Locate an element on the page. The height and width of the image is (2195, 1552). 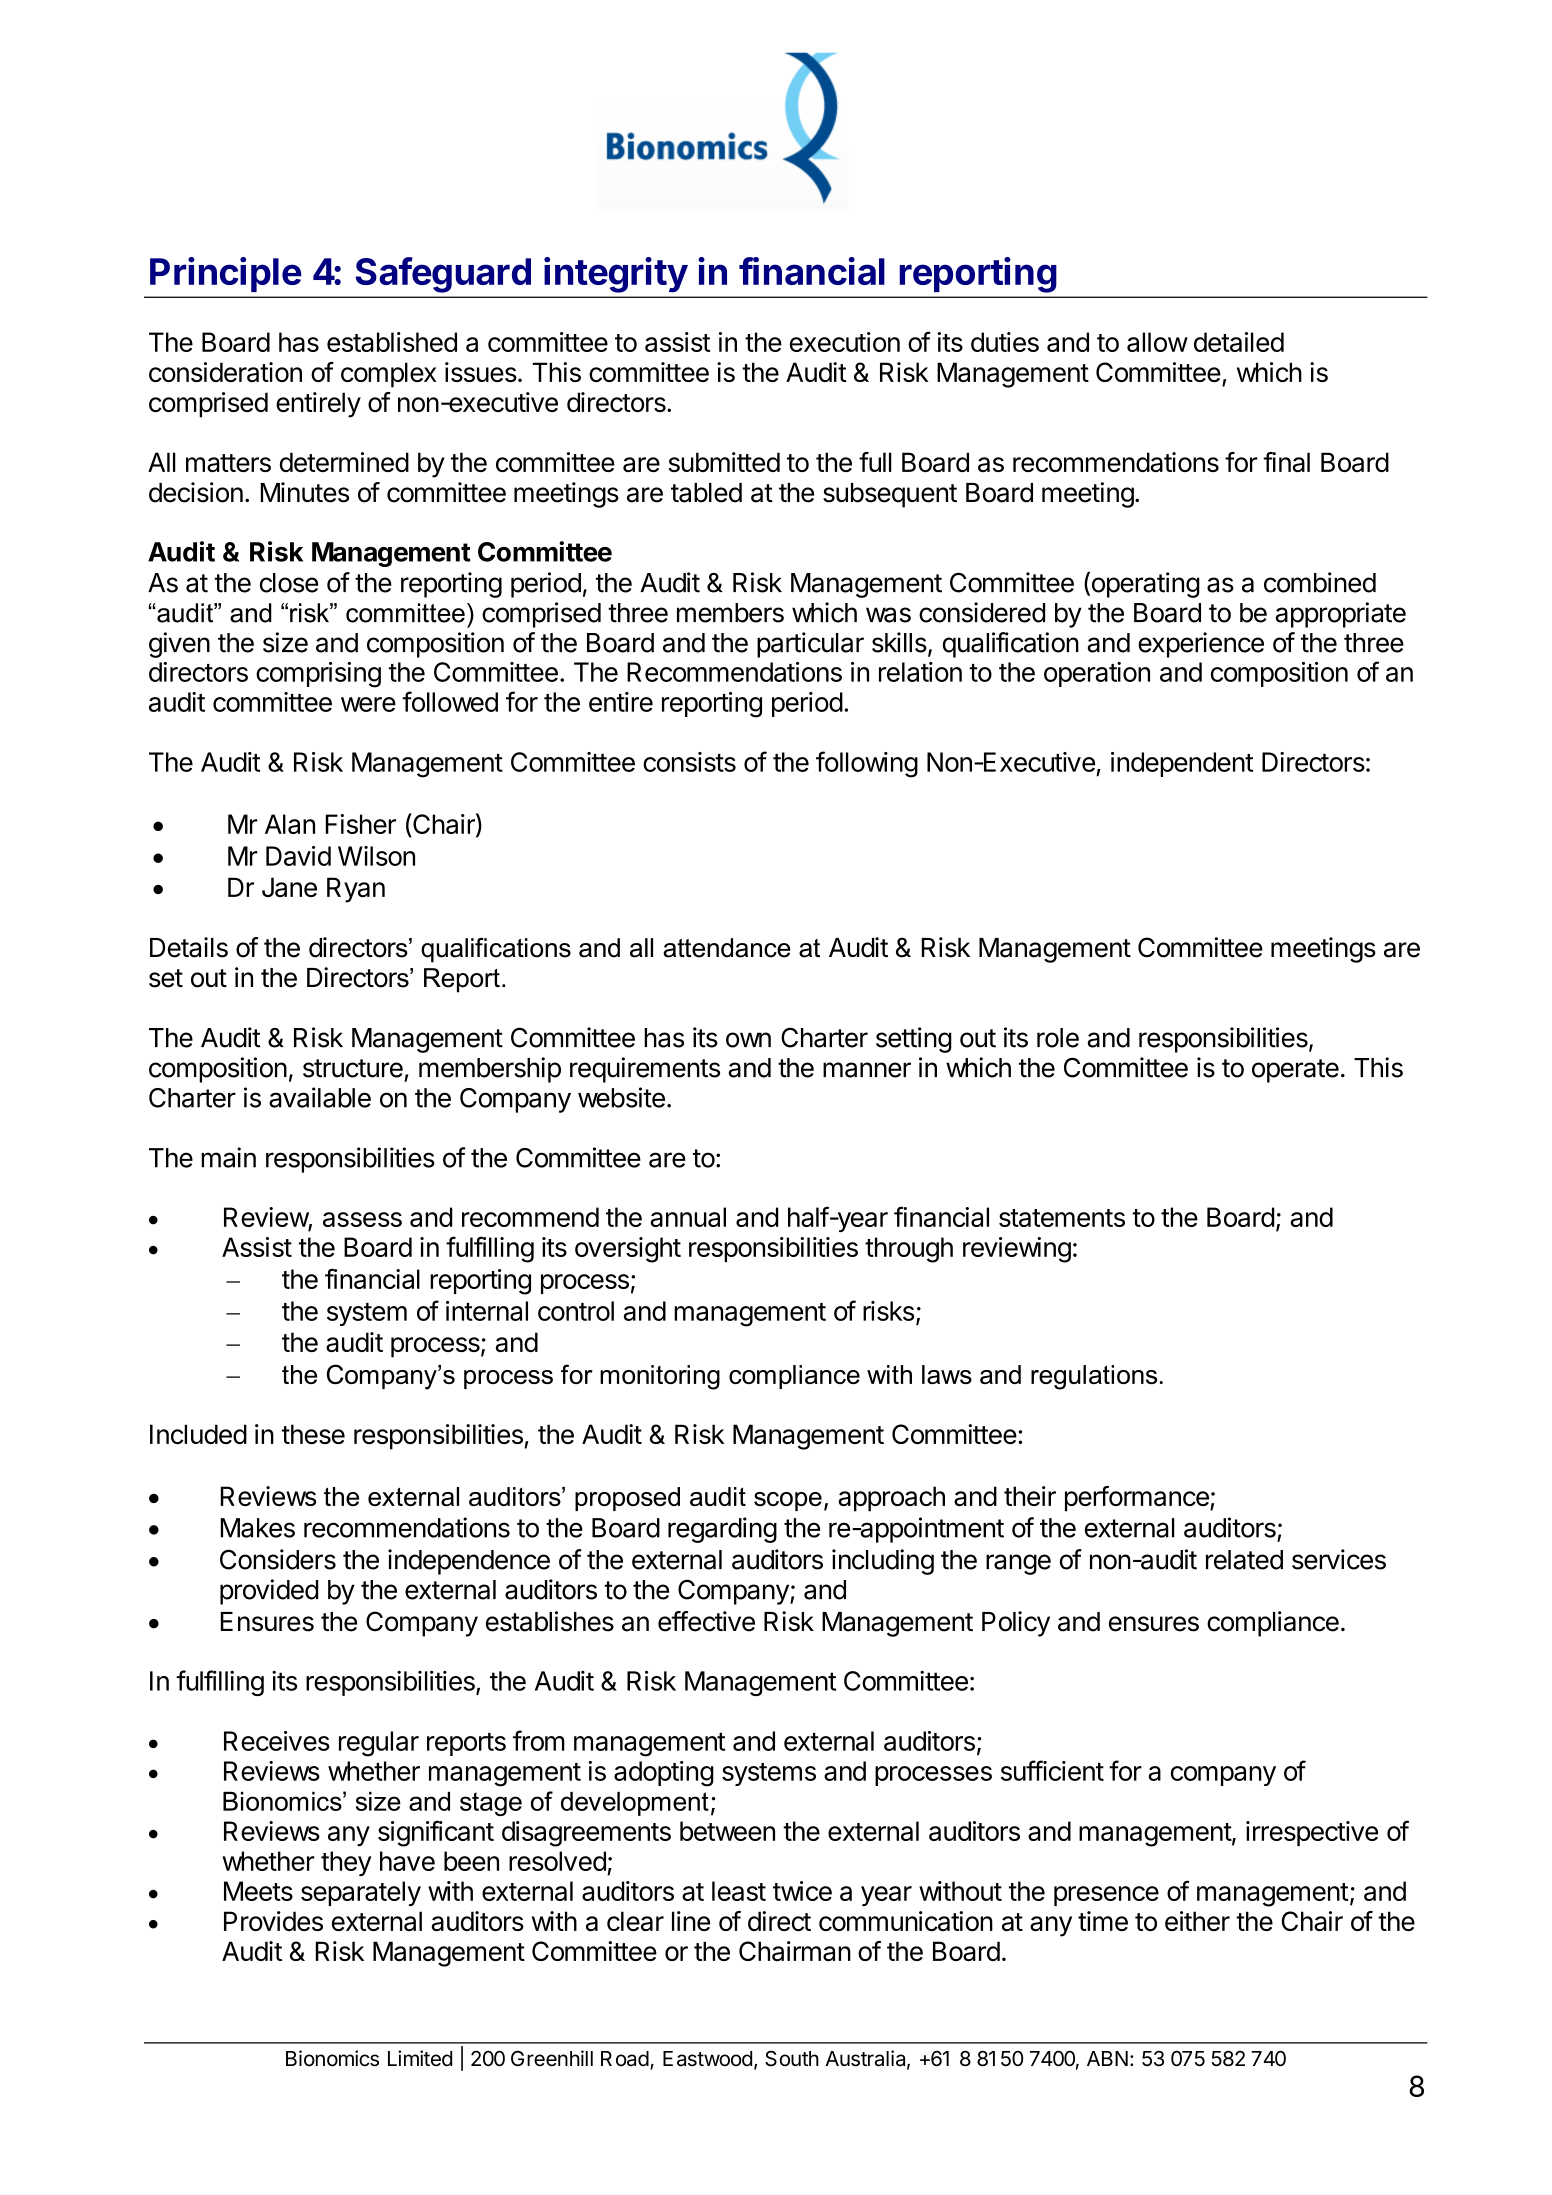
annual is located at coordinates (688, 1217).
